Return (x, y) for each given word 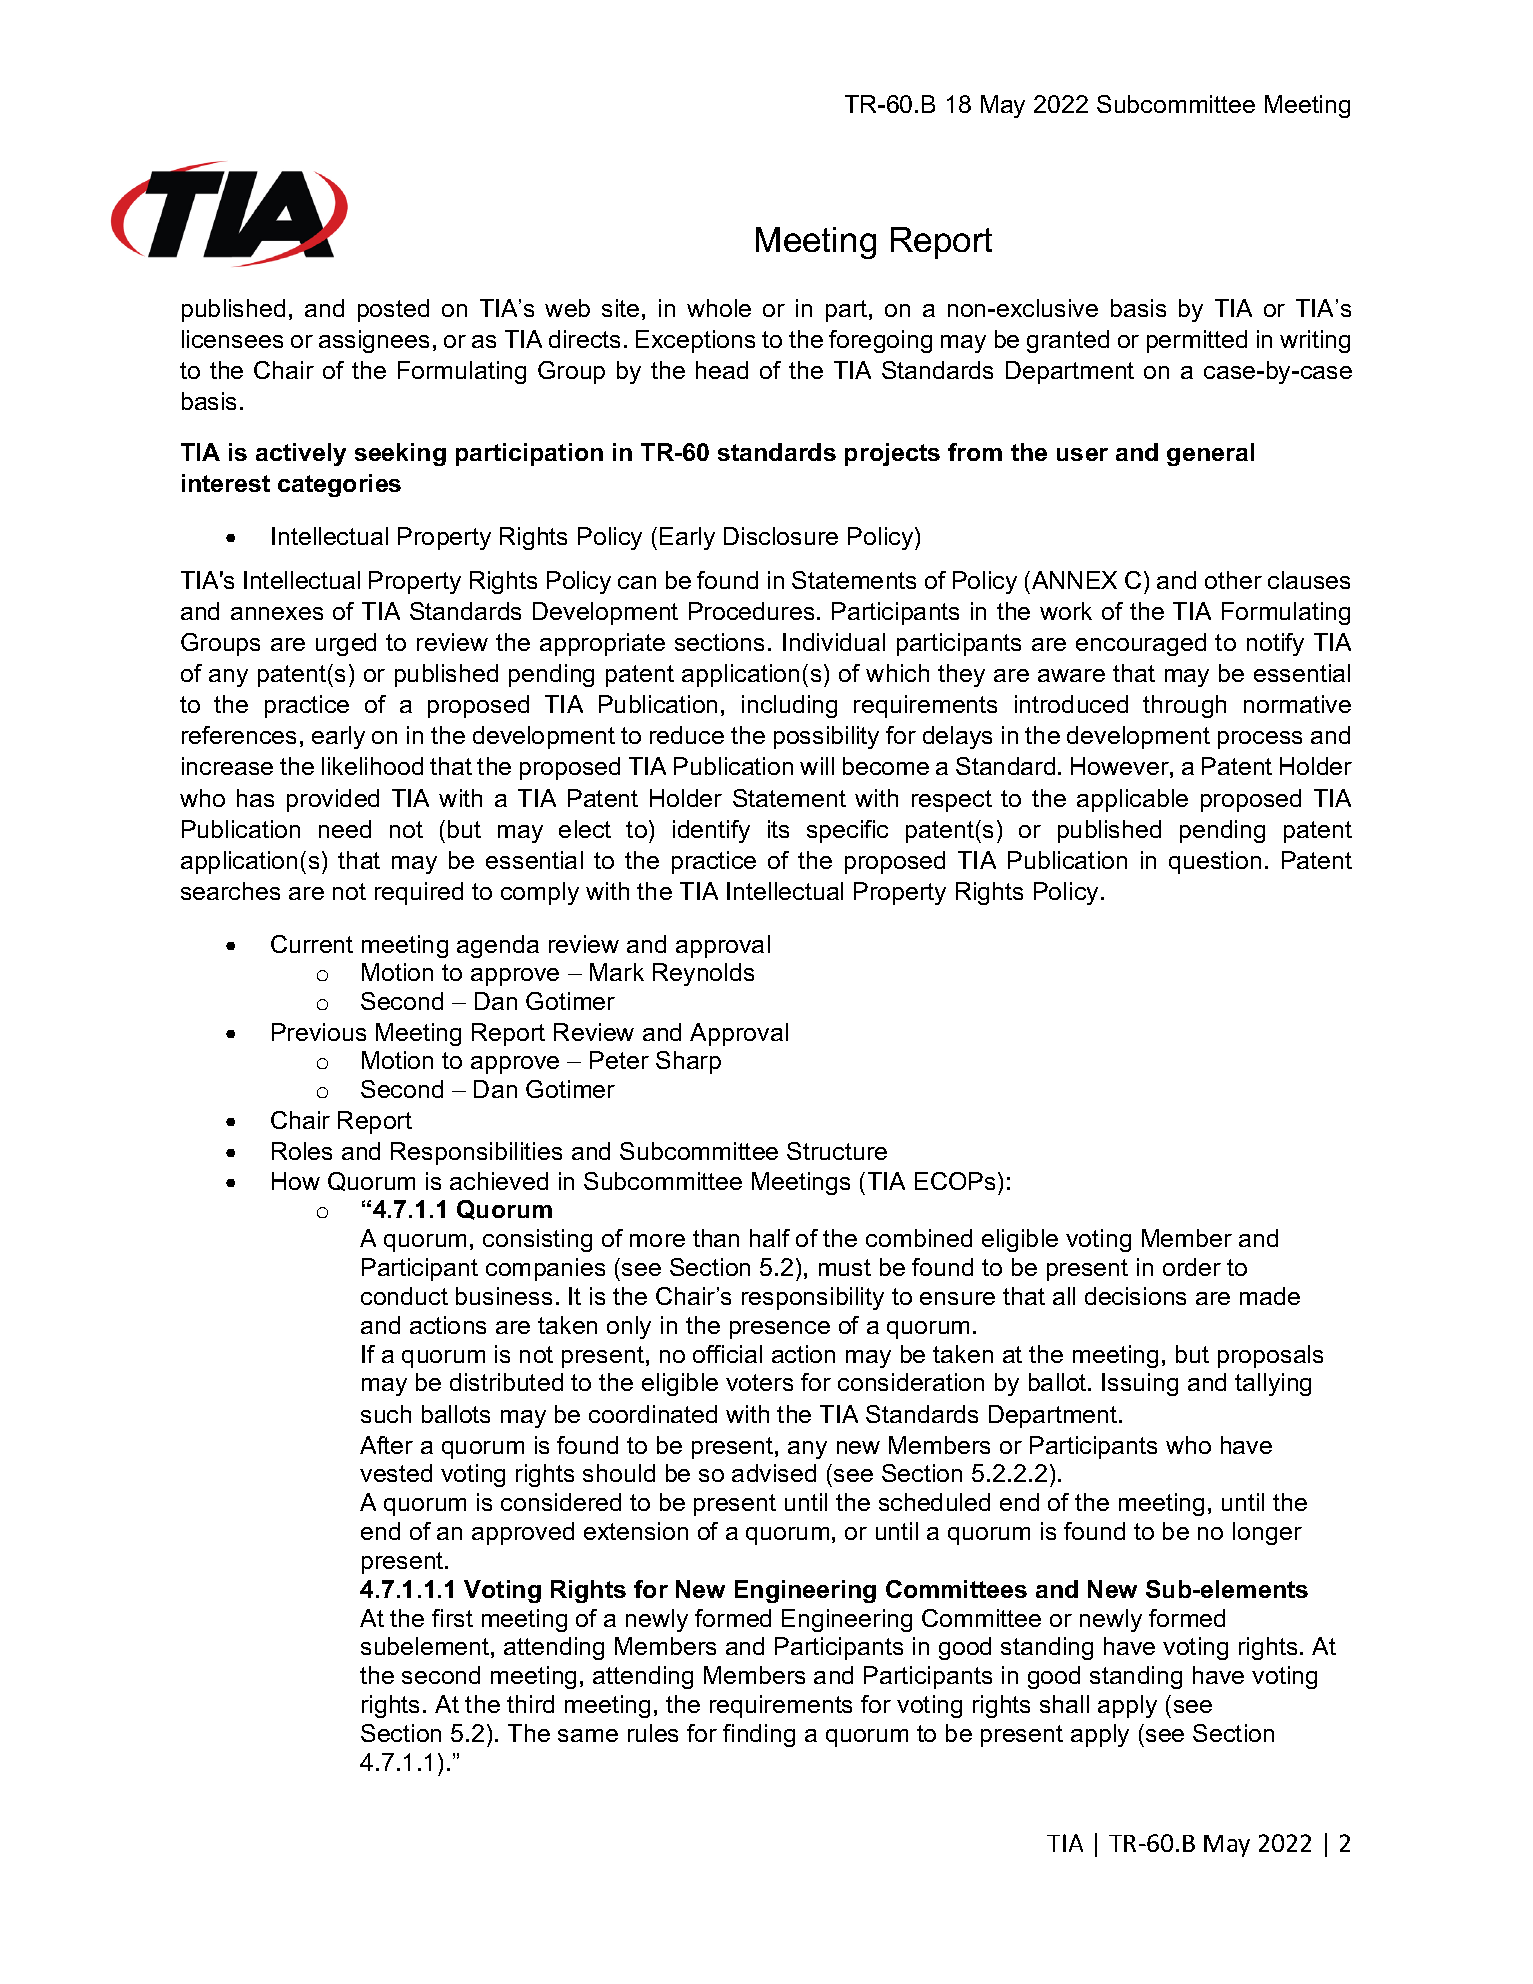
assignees (374, 341)
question (1215, 862)
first (452, 1618)
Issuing (1140, 1384)
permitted (1197, 341)
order (1192, 1267)
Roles (302, 1151)
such (386, 1414)
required (419, 893)
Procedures (751, 611)
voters (759, 1382)
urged (346, 644)
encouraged (1141, 644)
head (722, 370)
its (778, 829)
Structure (837, 1151)
